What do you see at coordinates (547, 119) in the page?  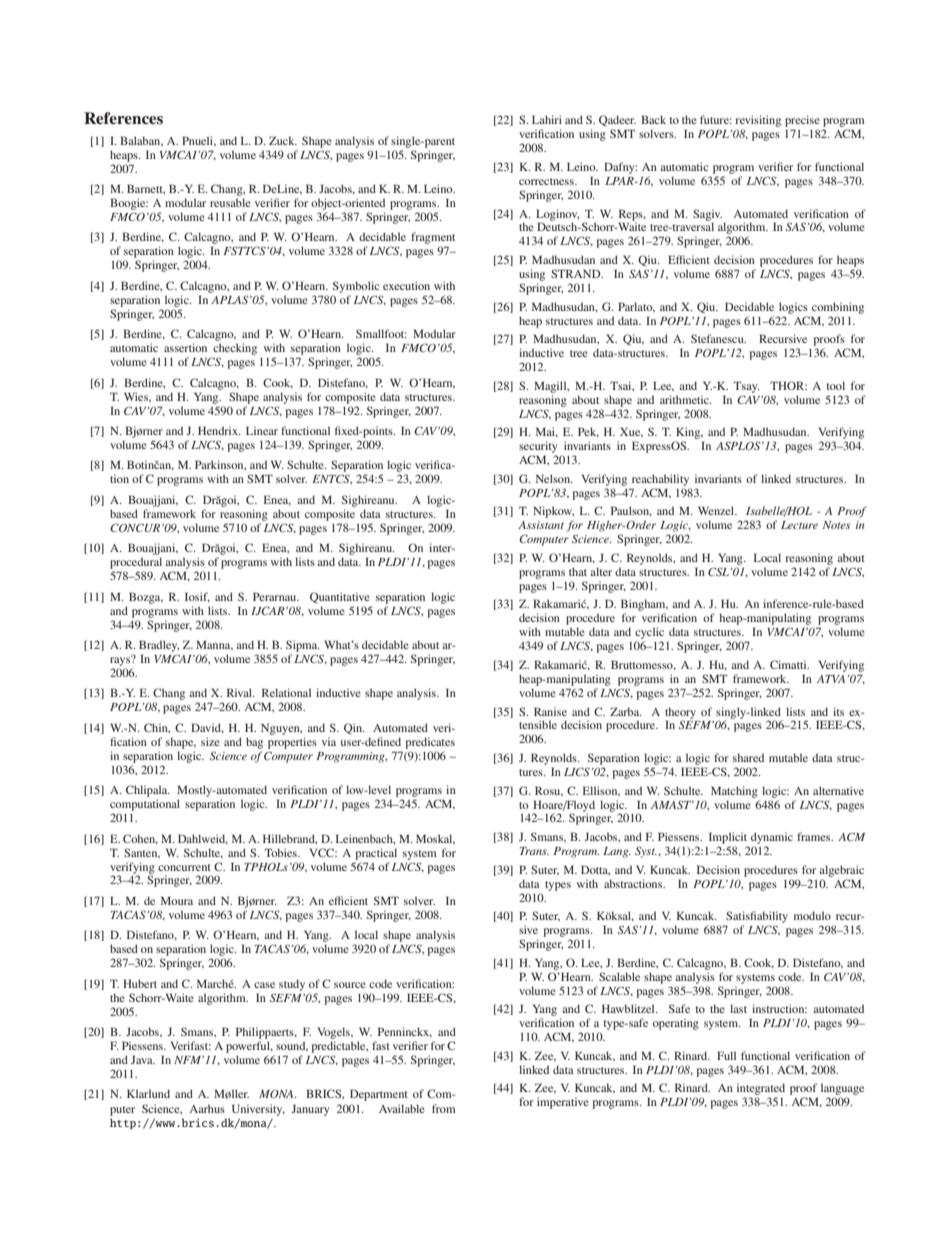 I see `Lahiri` at bounding box center [547, 119].
